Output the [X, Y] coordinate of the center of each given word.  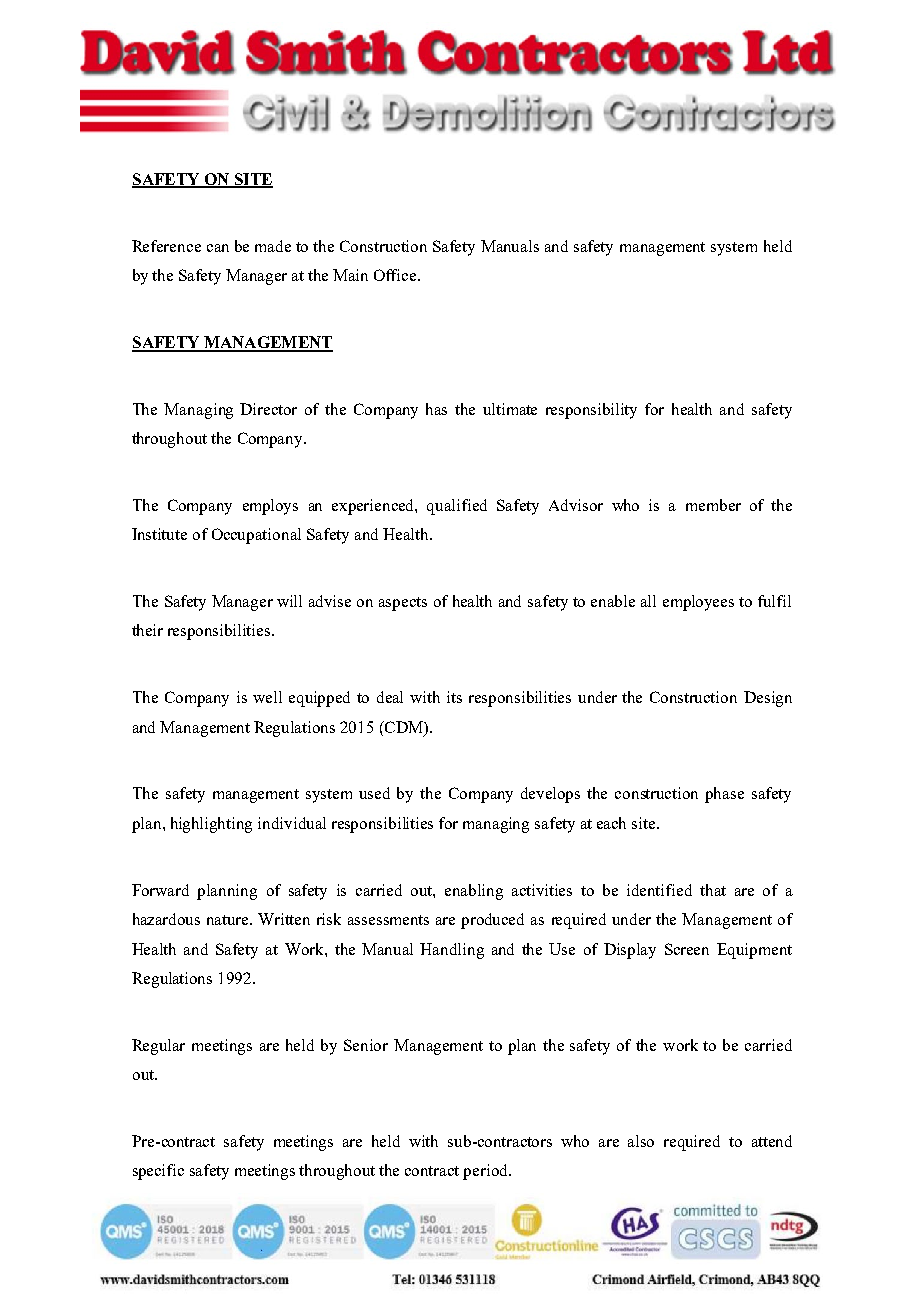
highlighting [211, 825]
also [641, 1141]
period [486, 1172]
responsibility [591, 411]
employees [698, 603]
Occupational [256, 536]
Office [396, 275]
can [218, 248]
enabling [474, 892]
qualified [457, 507]
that [713, 890]
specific [158, 1172]
